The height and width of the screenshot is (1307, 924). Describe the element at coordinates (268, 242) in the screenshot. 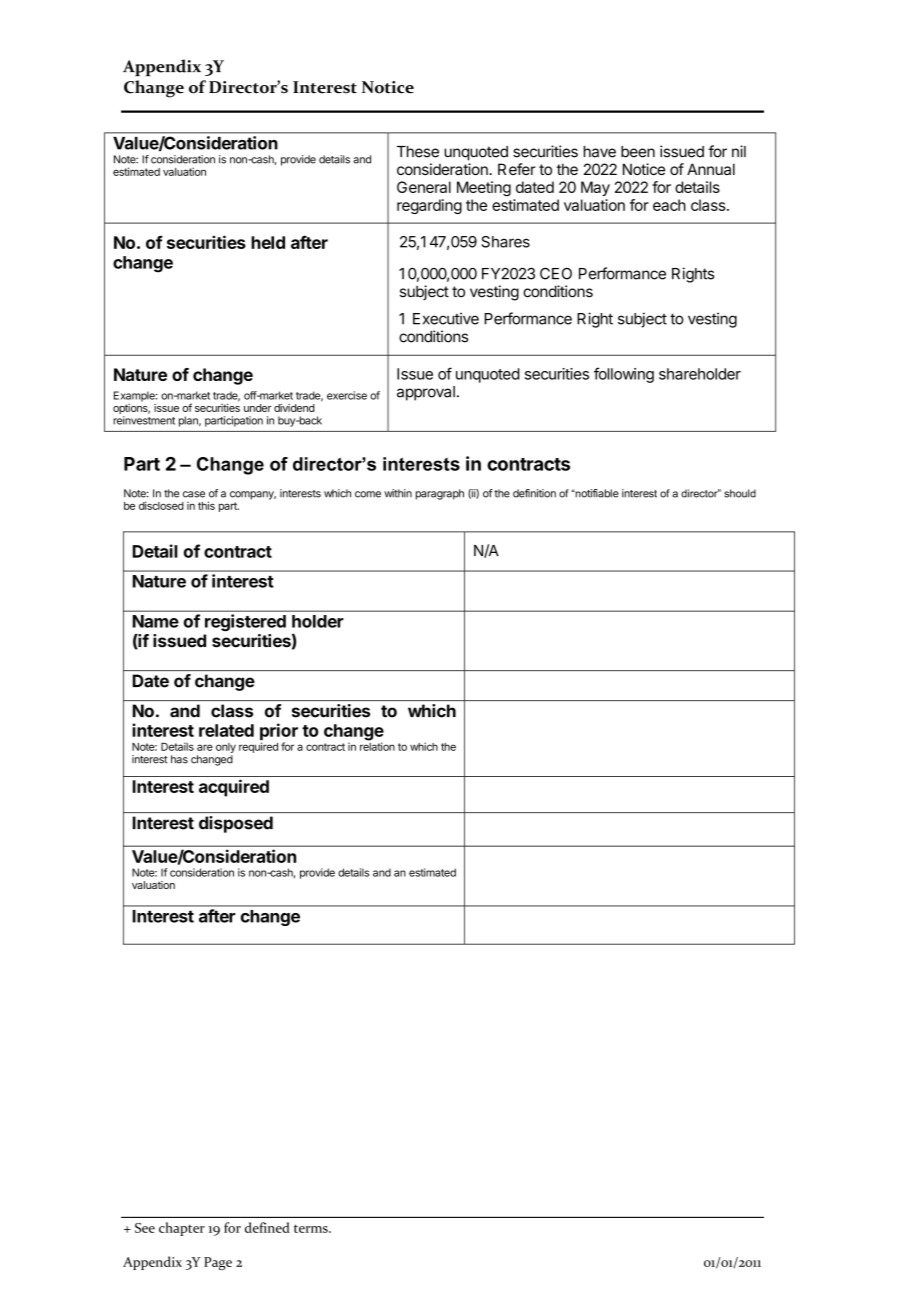

I see `held` at that location.
